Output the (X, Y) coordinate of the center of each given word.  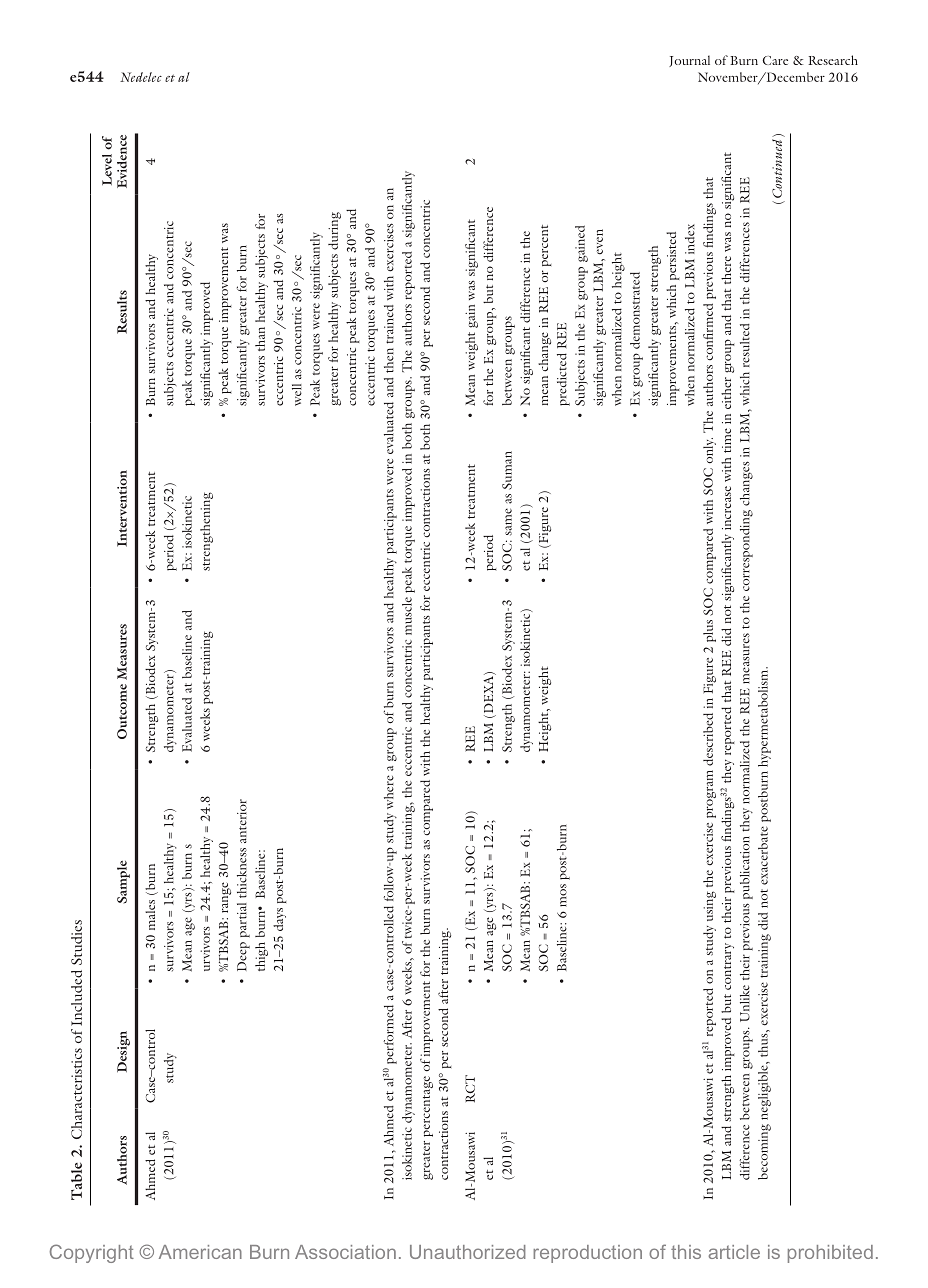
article (734, 1252)
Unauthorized (468, 1252)
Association (345, 1252)
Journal (689, 61)
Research (833, 60)
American (200, 1252)
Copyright (91, 1253)
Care (775, 60)
